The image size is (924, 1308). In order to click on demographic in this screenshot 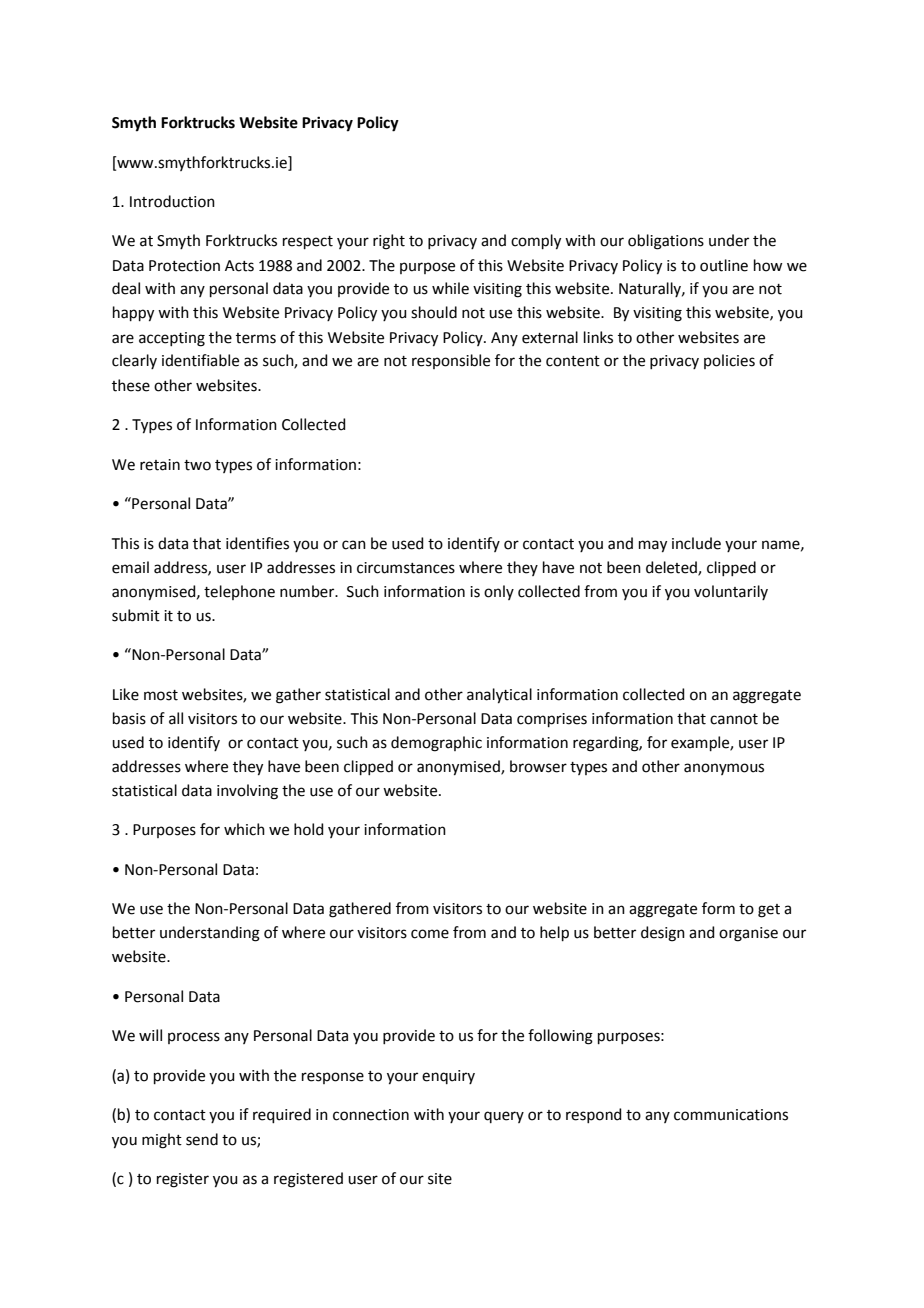, I will do `click(436, 744)`.
